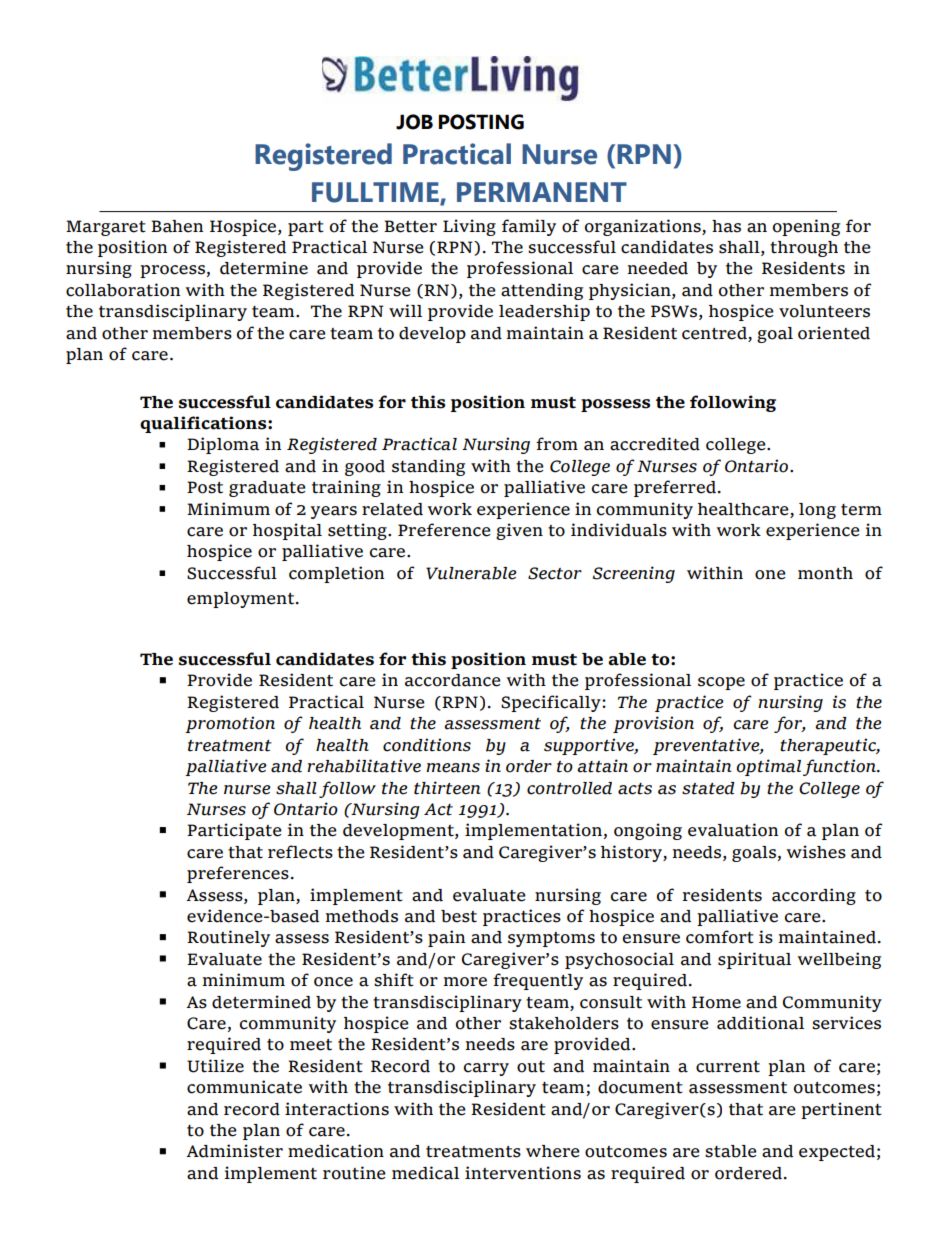  I want to click on employment, so click(242, 600).
